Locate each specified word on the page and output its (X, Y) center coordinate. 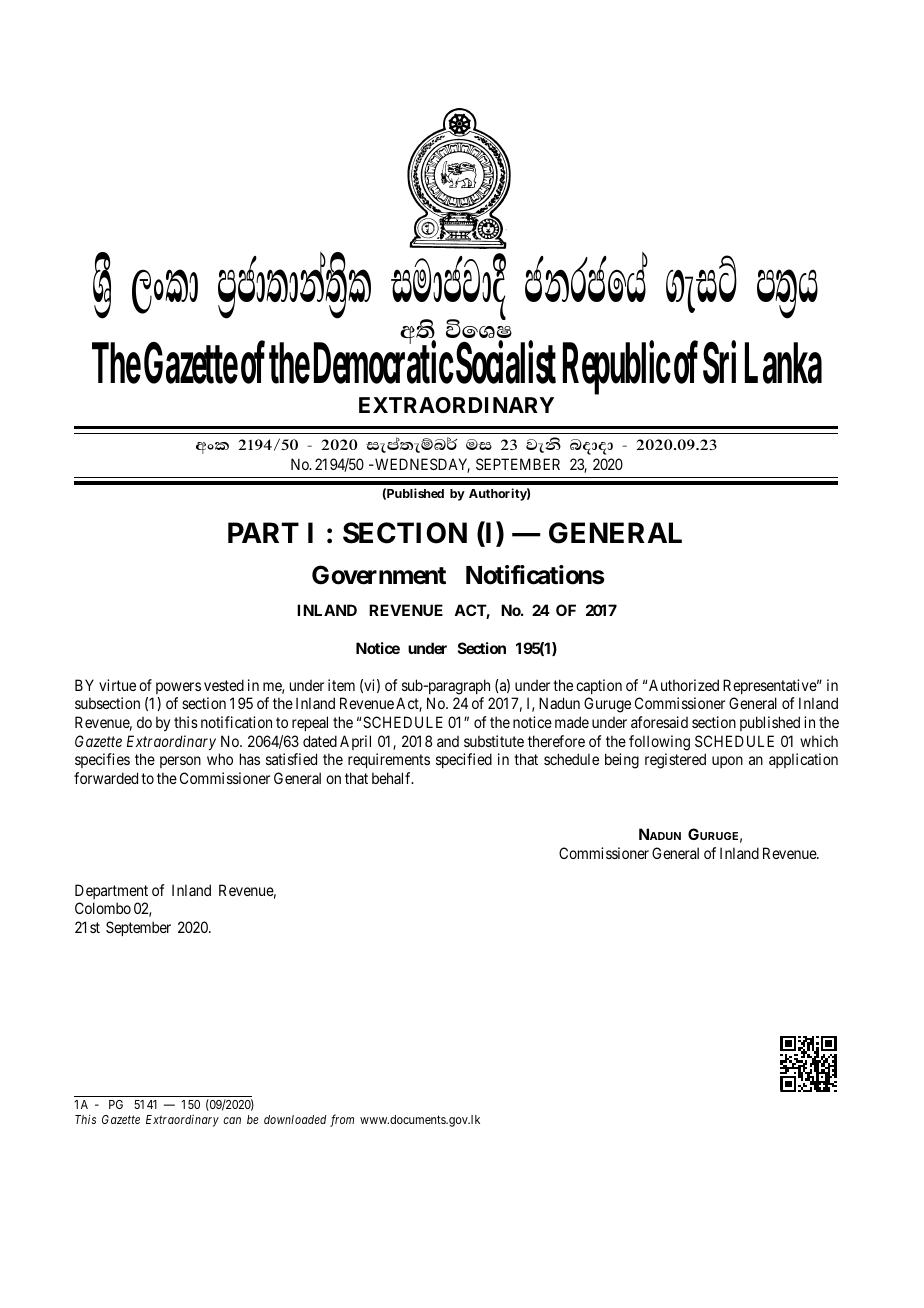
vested (224, 685)
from (342, 1120)
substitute (494, 741)
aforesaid (659, 722)
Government (379, 575)
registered (675, 761)
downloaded (295, 1119)
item (341, 685)
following (659, 743)
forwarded (106, 778)
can (232, 1120)
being (622, 761)
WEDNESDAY (421, 465)
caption (599, 686)
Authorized (684, 685)
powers (178, 688)
